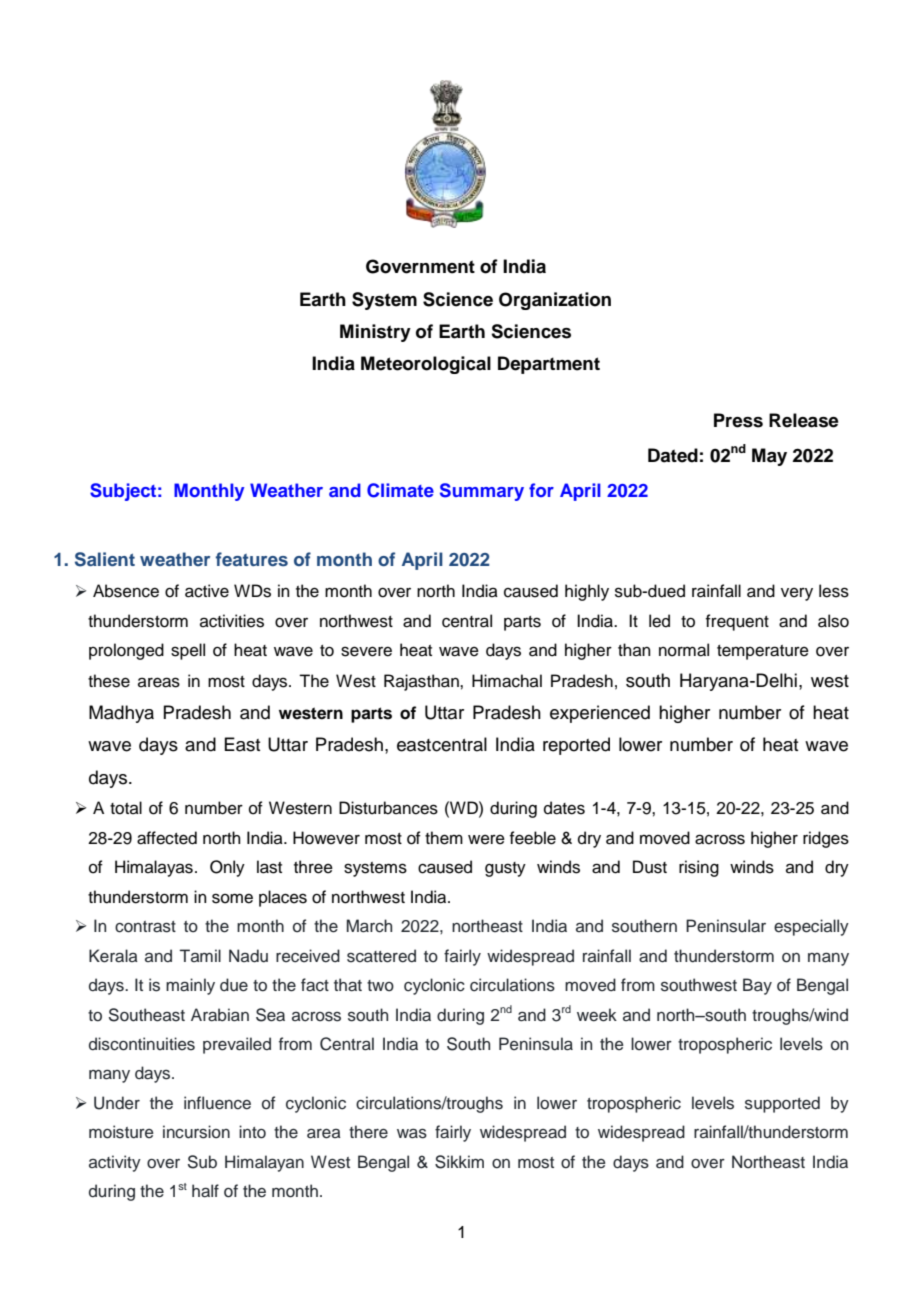 Image resolution: width=924 pixels, height=1307 pixels. Describe the element at coordinates (426, 365) in the image. I see `Meteorological` at that location.
